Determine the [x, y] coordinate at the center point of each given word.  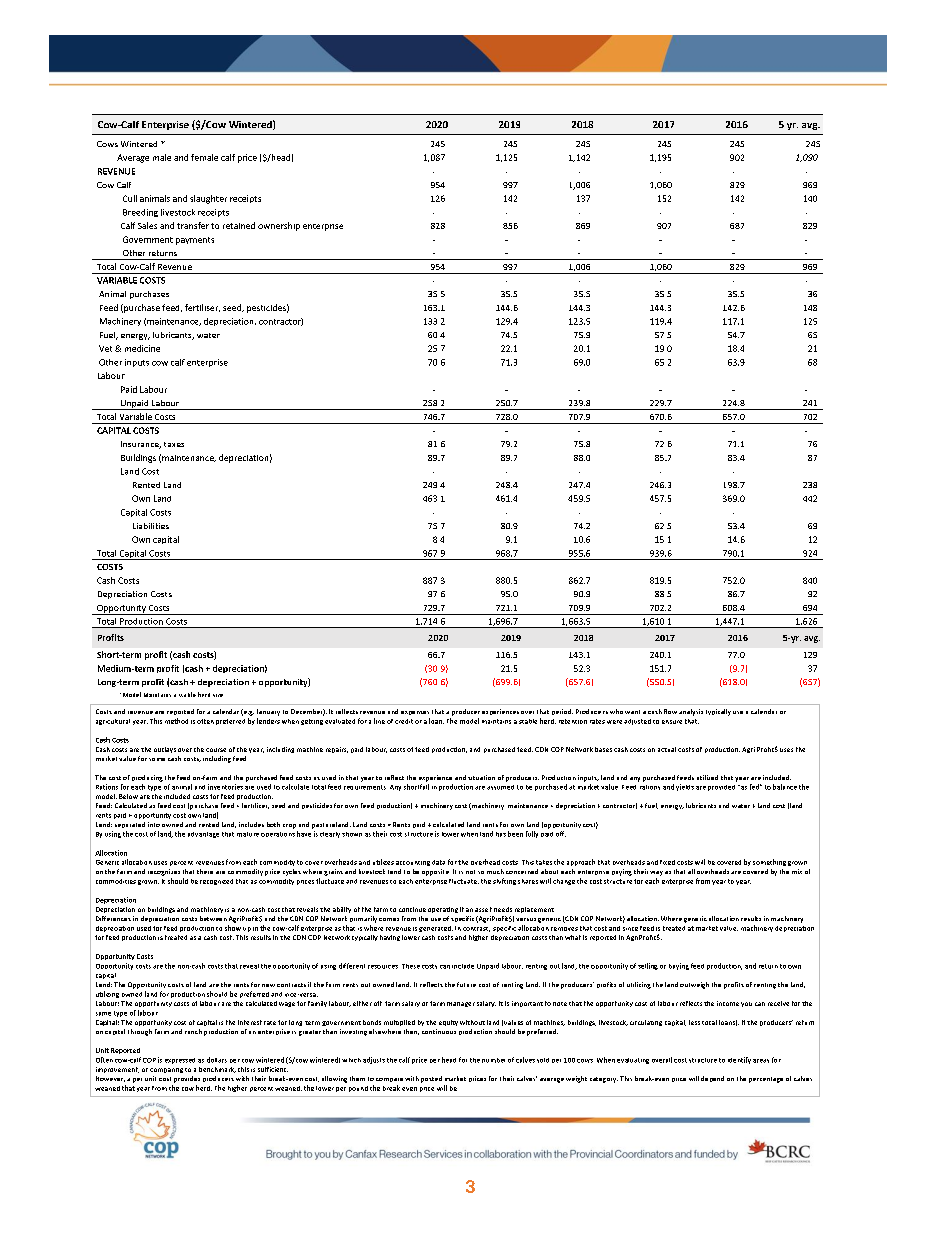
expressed [180, 1061]
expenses [415, 713]
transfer [193, 225]
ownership [279, 226]
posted [431, 1079]
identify [739, 1060]
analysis [691, 712]
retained [239, 225]
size [218, 695]
